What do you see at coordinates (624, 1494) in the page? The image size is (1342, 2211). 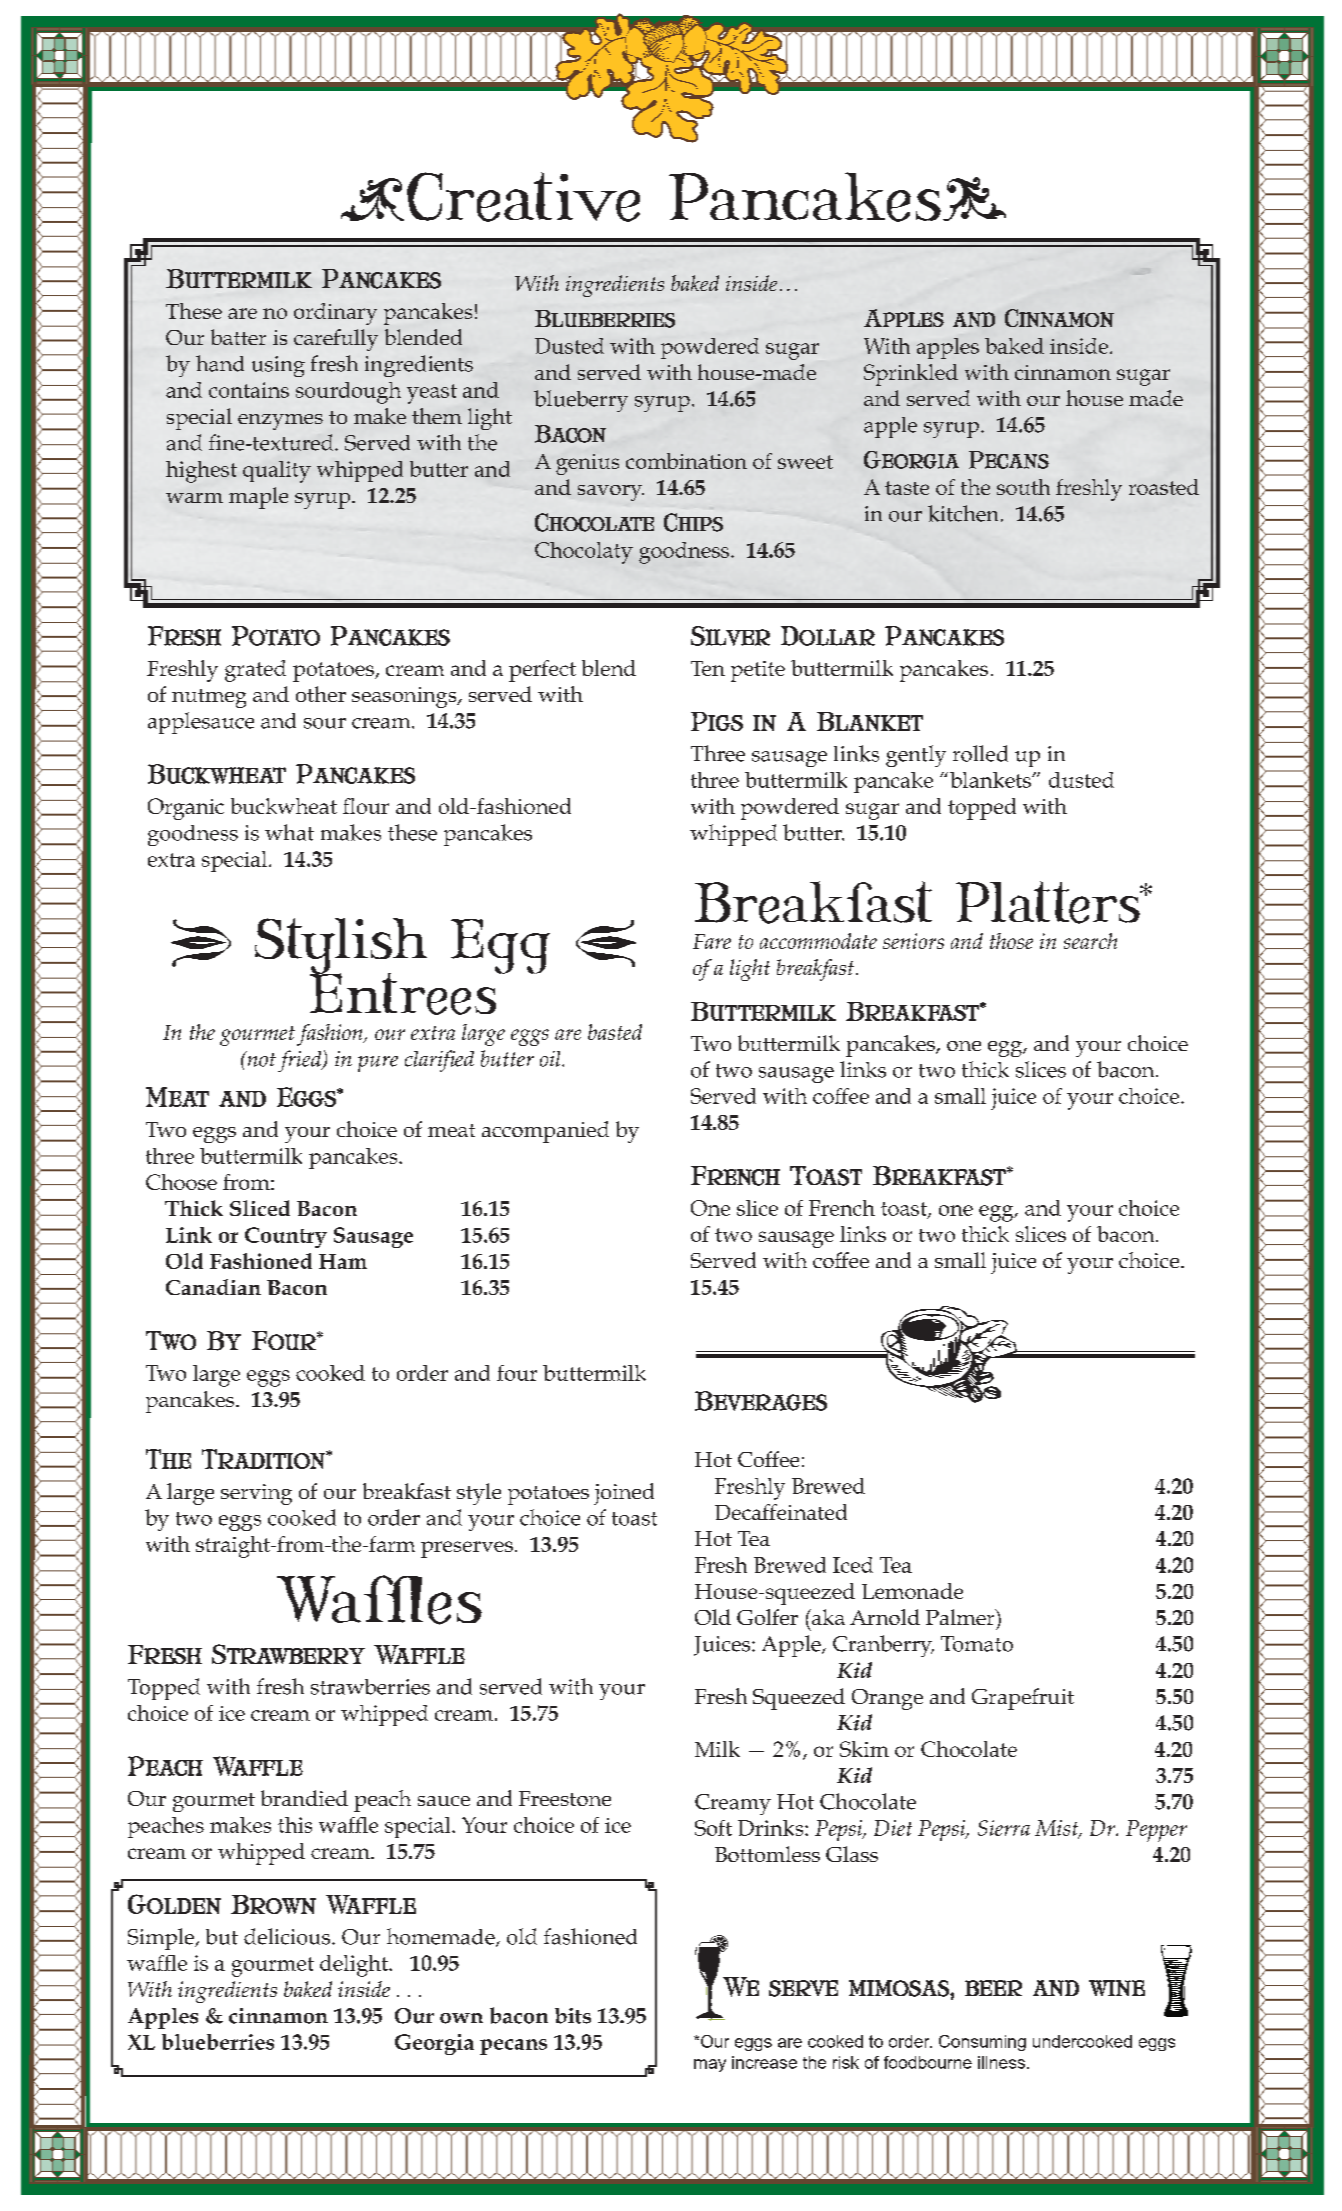 I see `joined` at bounding box center [624, 1494].
